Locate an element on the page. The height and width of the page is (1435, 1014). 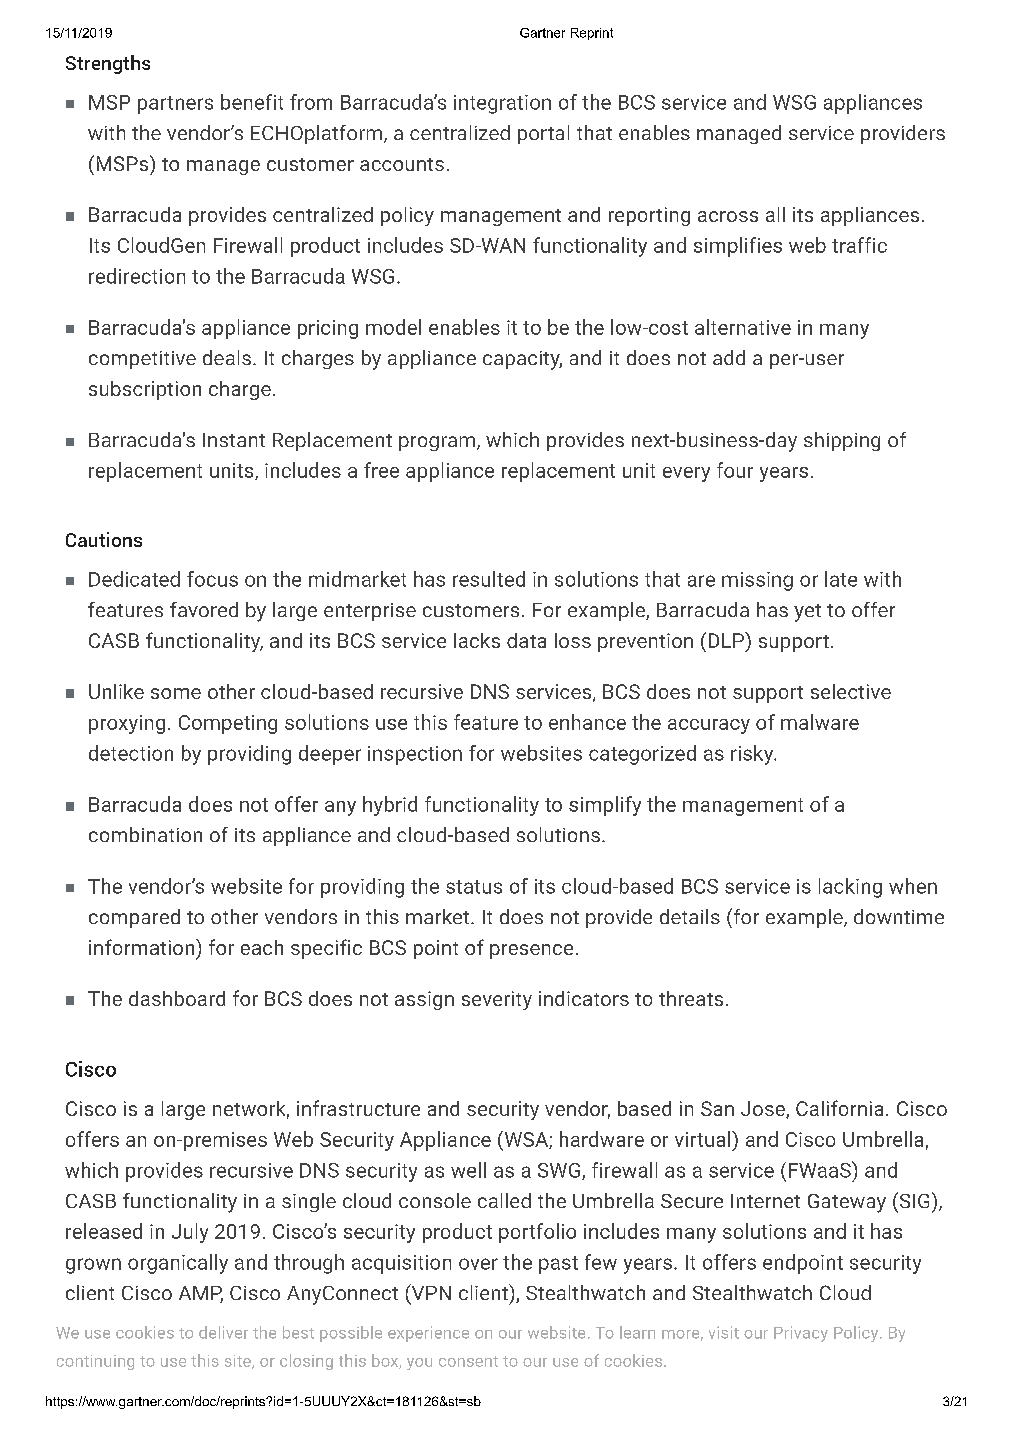
Privacy is located at coordinates (801, 1334).
